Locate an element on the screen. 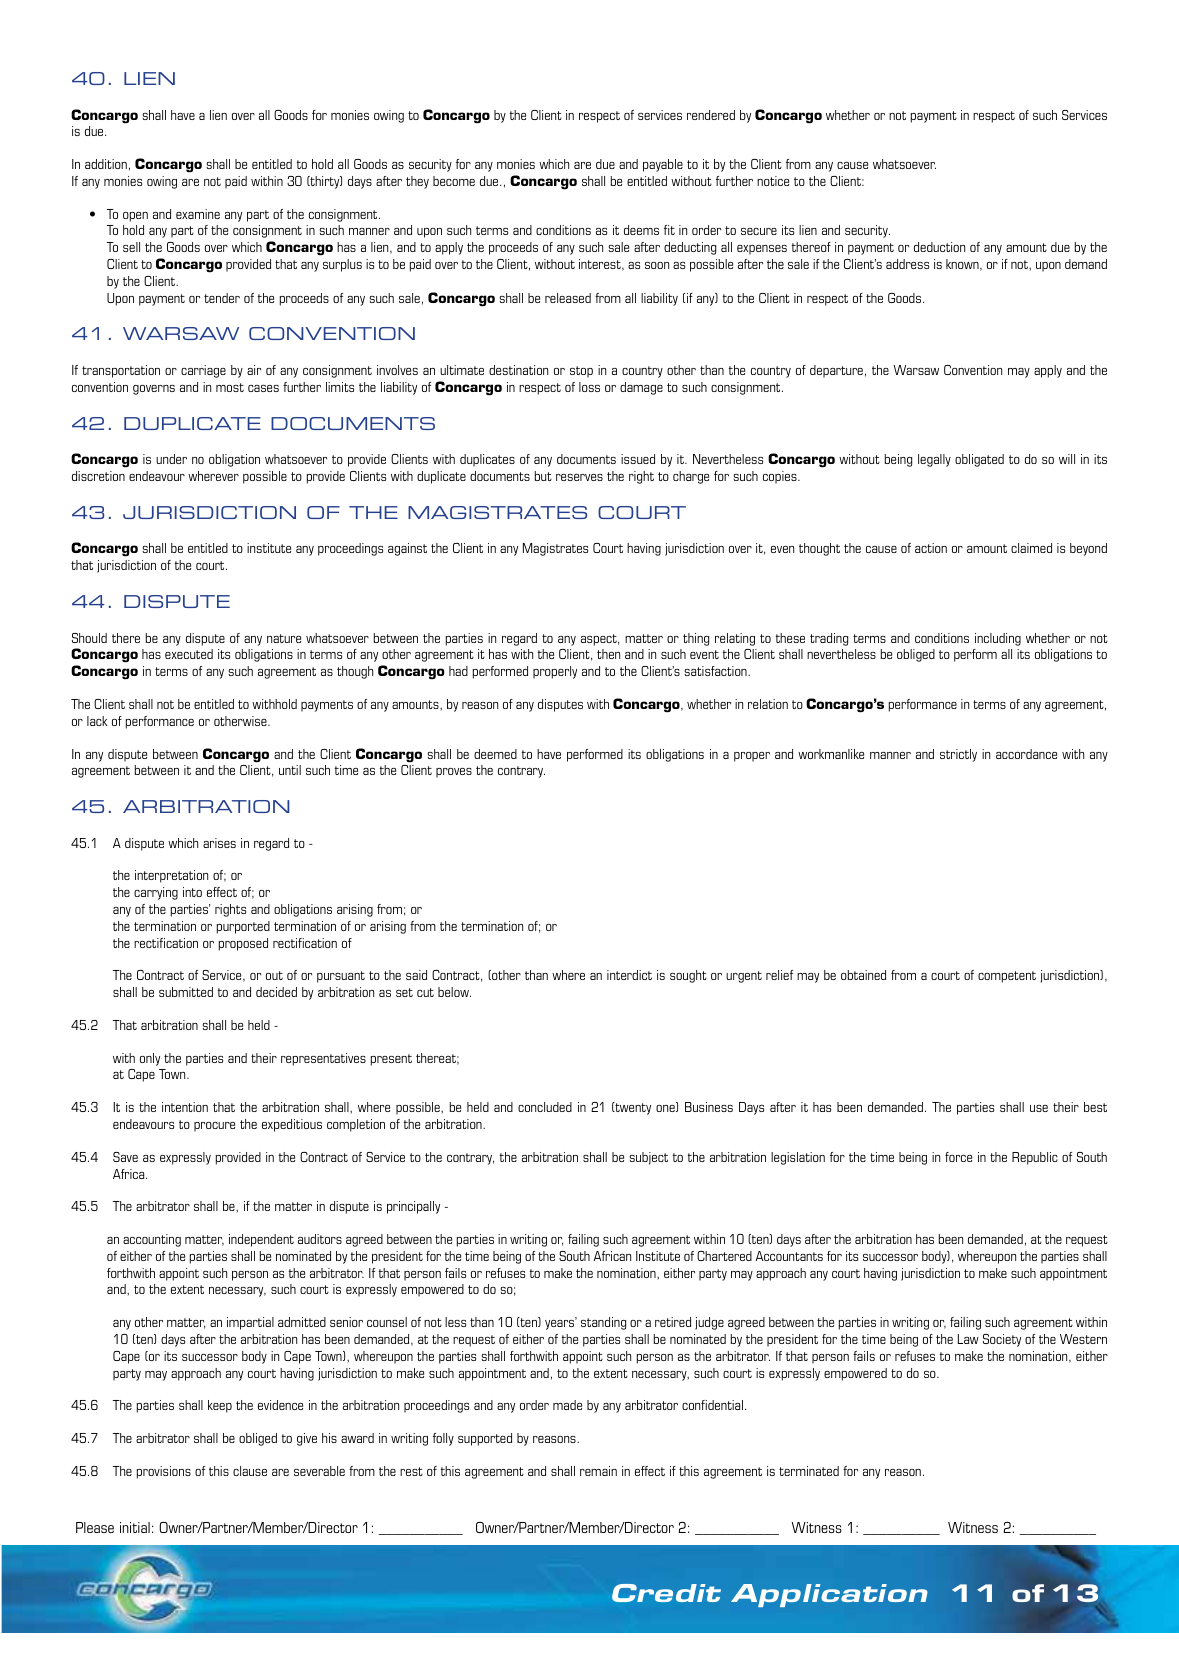 The image size is (1179, 1668). strictly is located at coordinates (958, 755).
